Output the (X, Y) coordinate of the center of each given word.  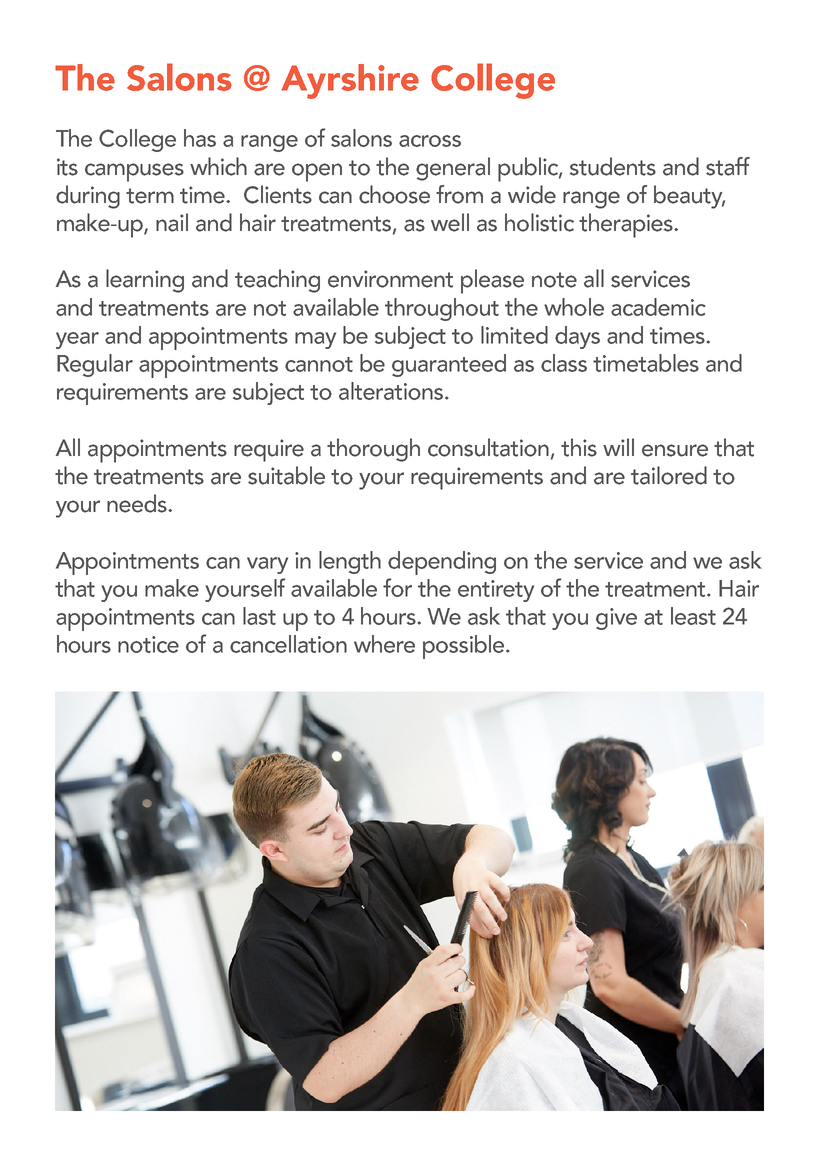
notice (148, 644)
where (384, 644)
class (564, 363)
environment (390, 279)
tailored (669, 475)
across (430, 141)
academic (658, 307)
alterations (392, 391)
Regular (95, 365)
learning (145, 281)
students (613, 166)
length (350, 562)
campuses (134, 172)
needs (138, 503)
